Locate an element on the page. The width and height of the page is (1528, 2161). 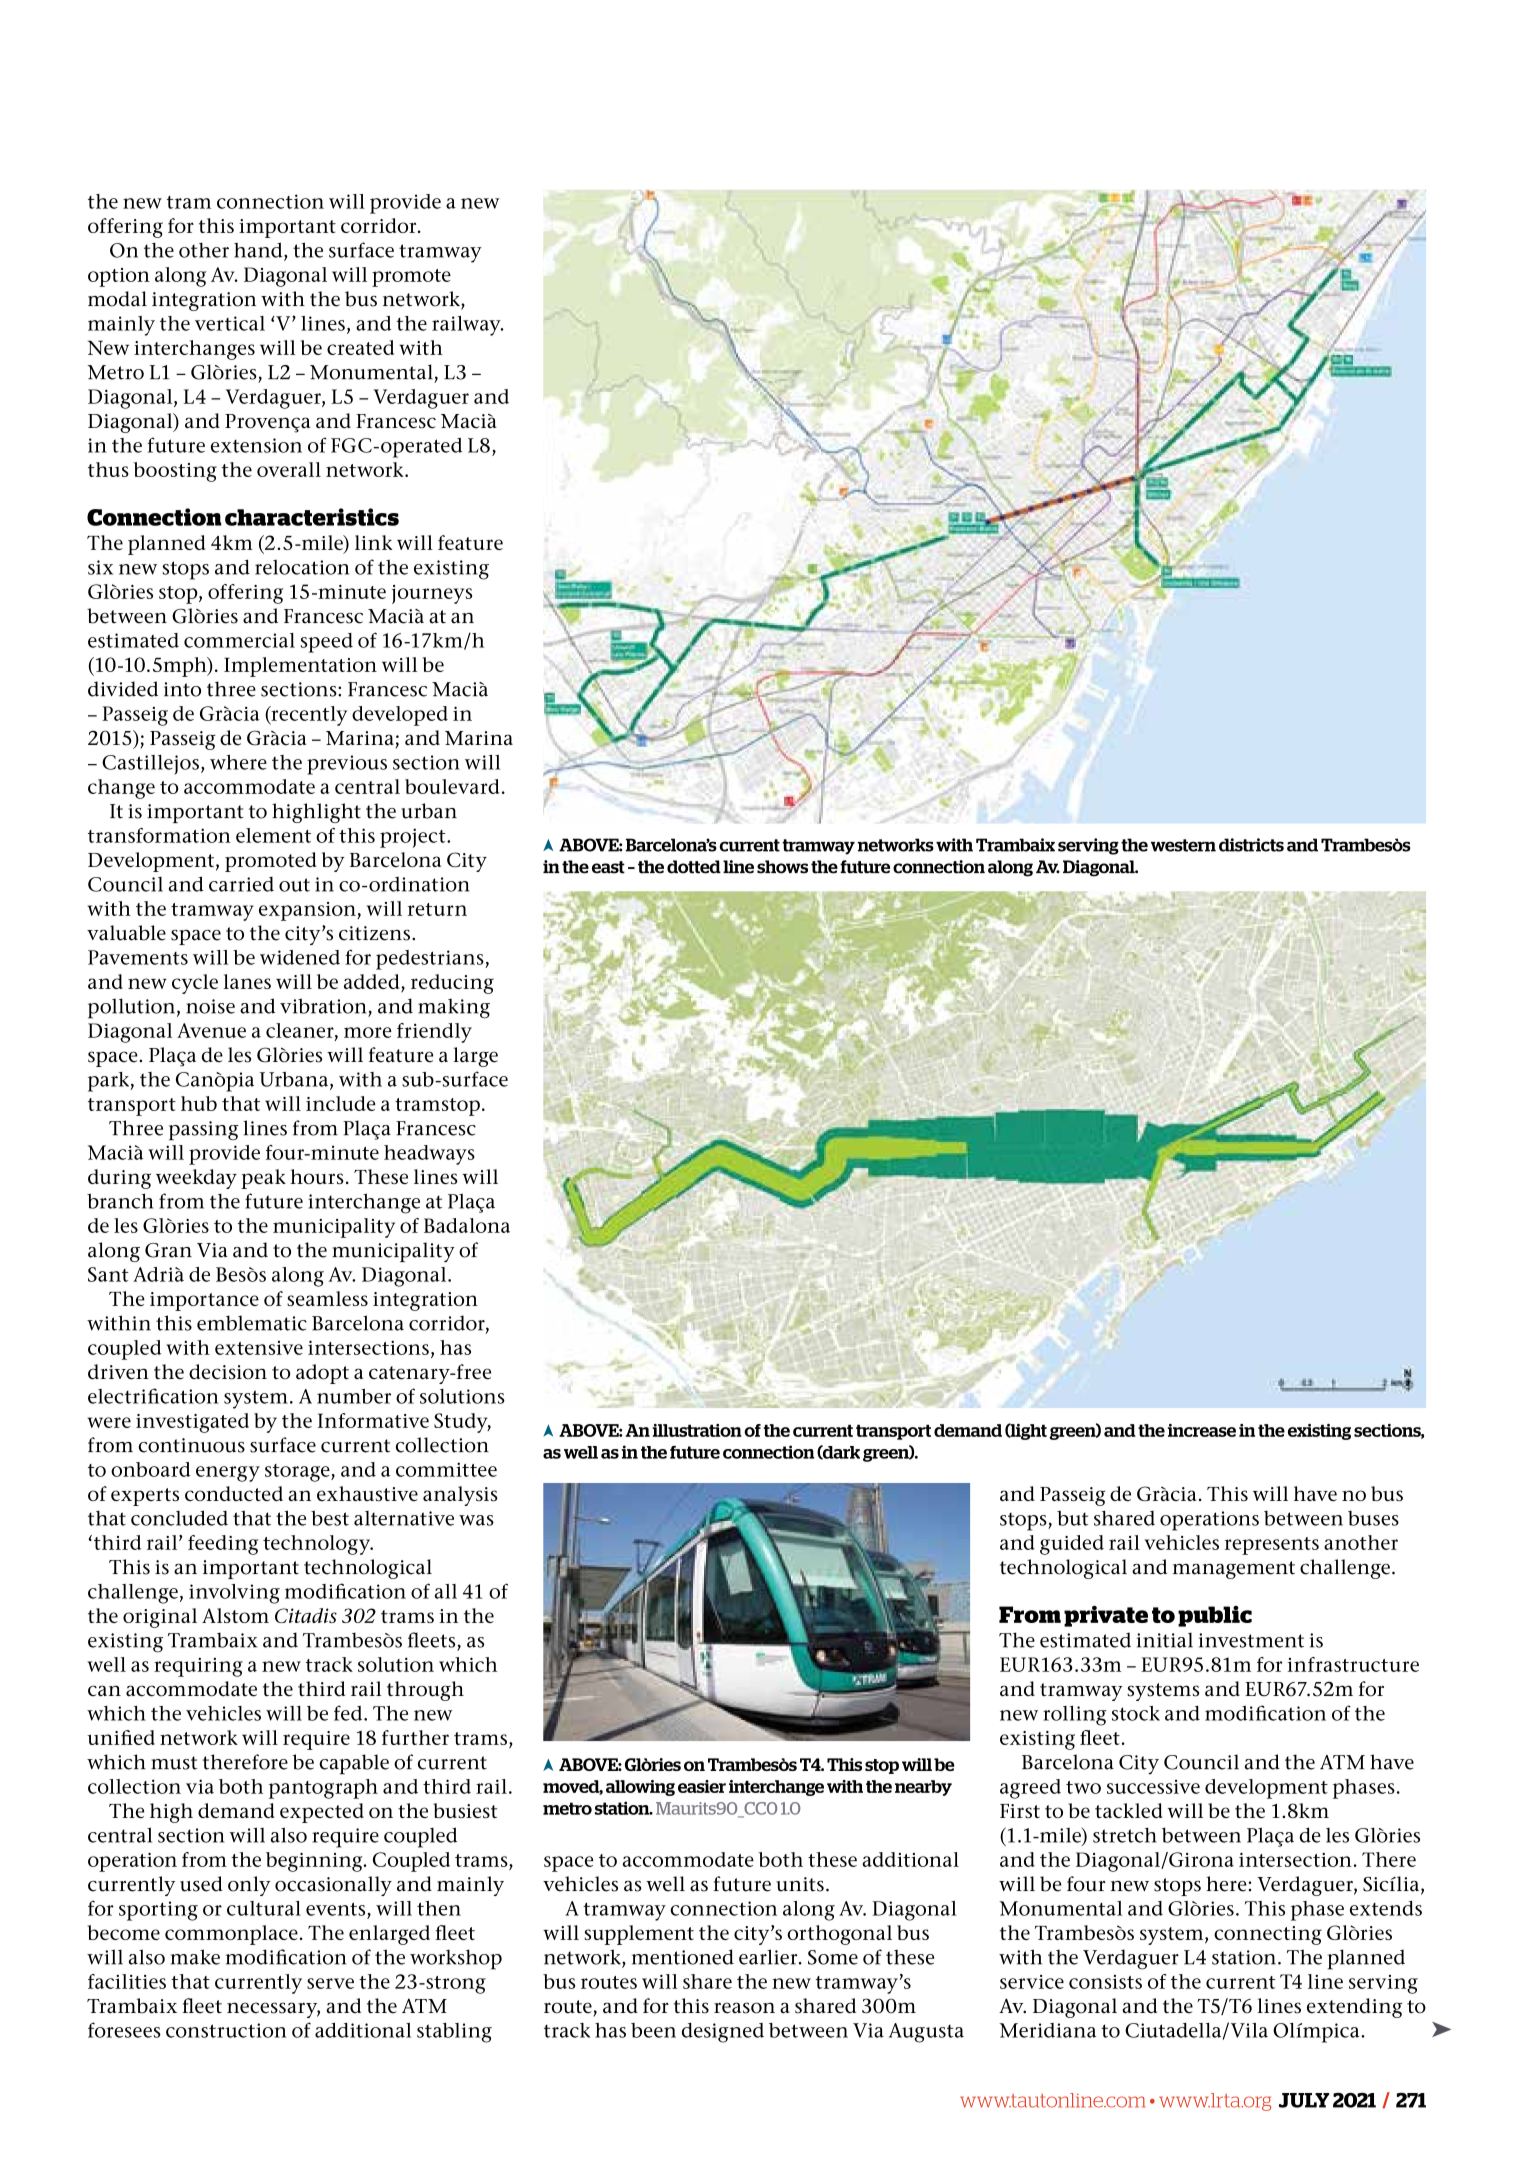
created is located at coordinates (360, 347).
